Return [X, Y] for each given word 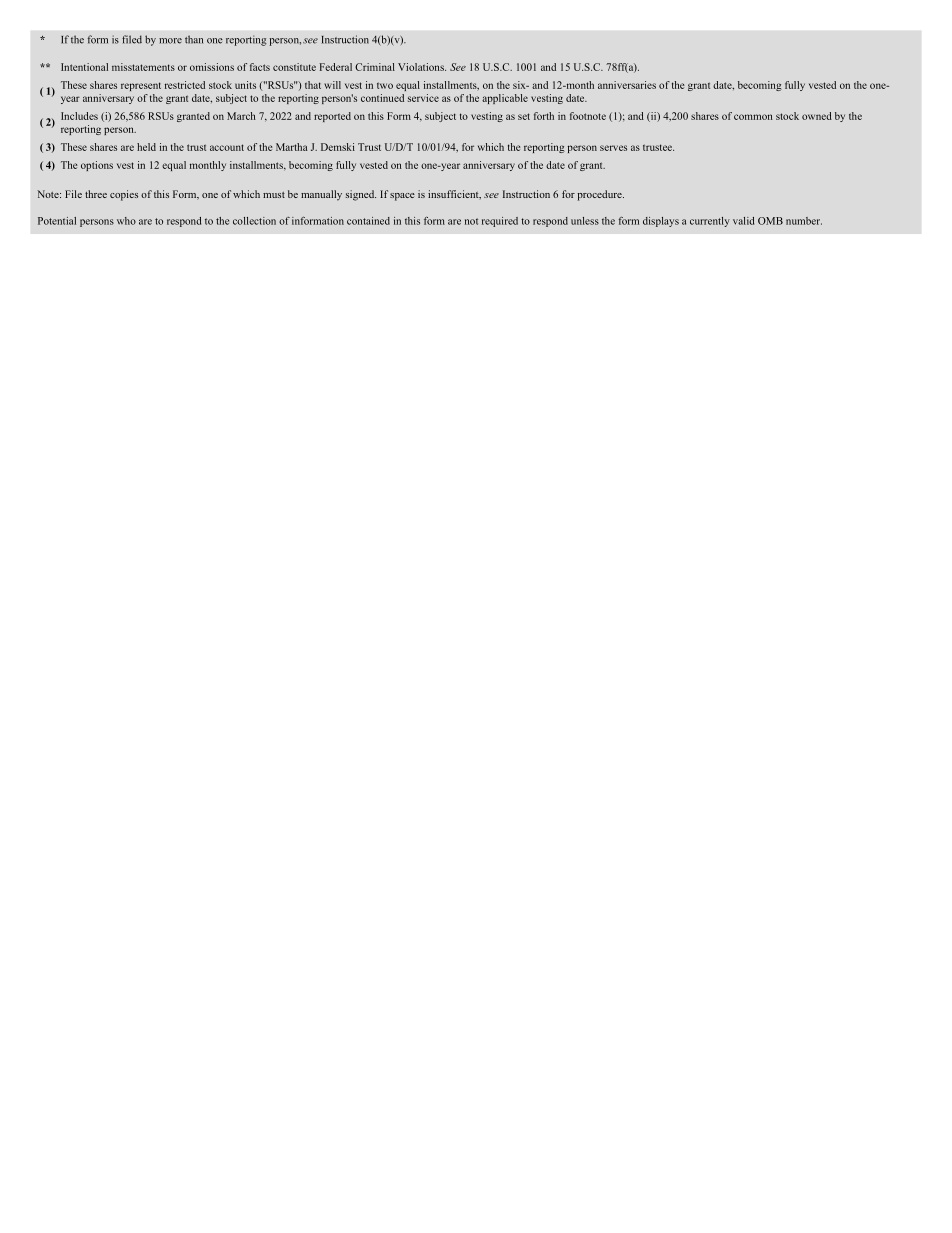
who [126, 221]
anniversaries [627, 85]
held [146, 147]
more [170, 41]
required [500, 222]
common [753, 117]
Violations [422, 67]
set [524, 116]
